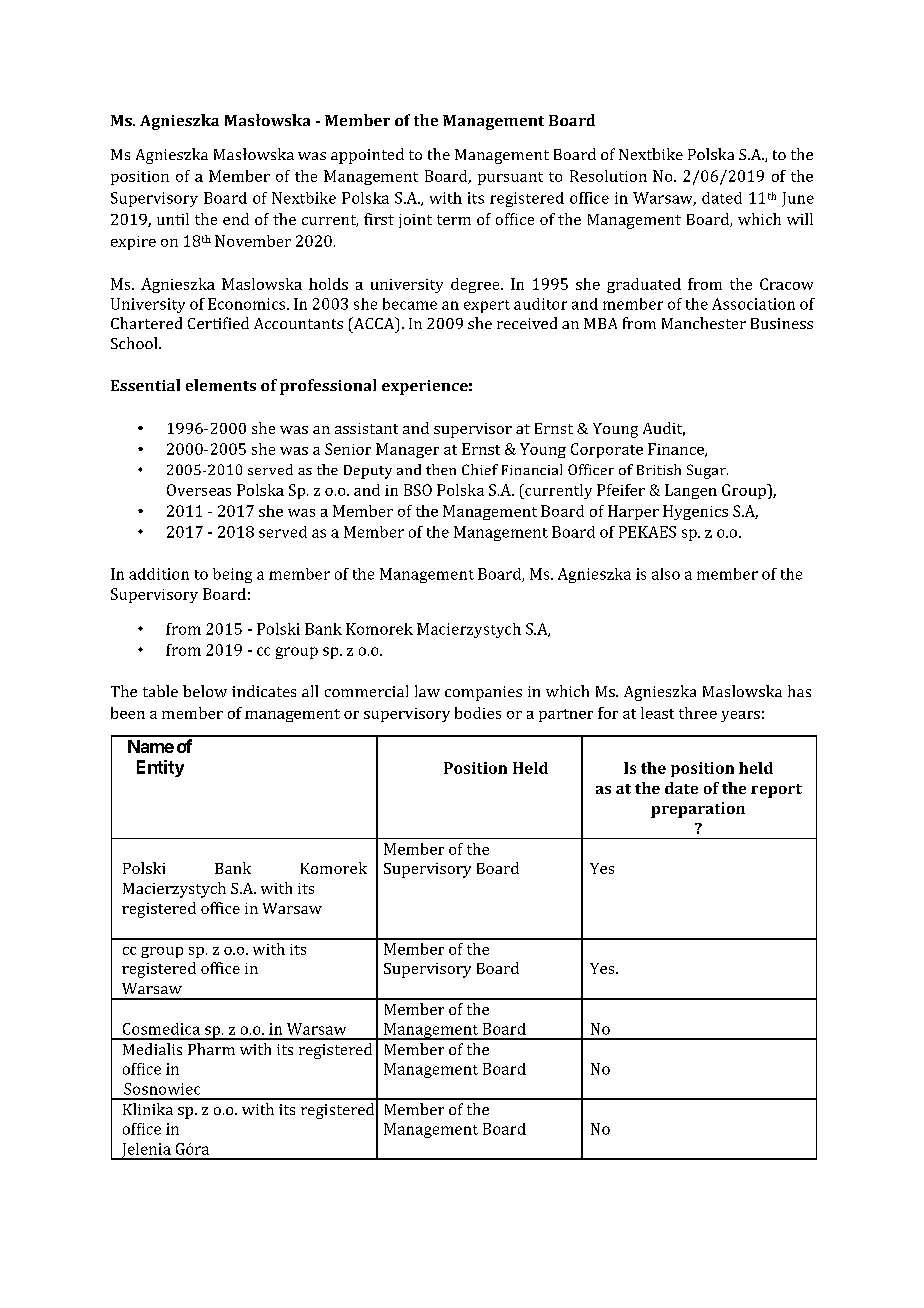 This image has width=924, height=1308. I want to click on bodies, so click(478, 713).
